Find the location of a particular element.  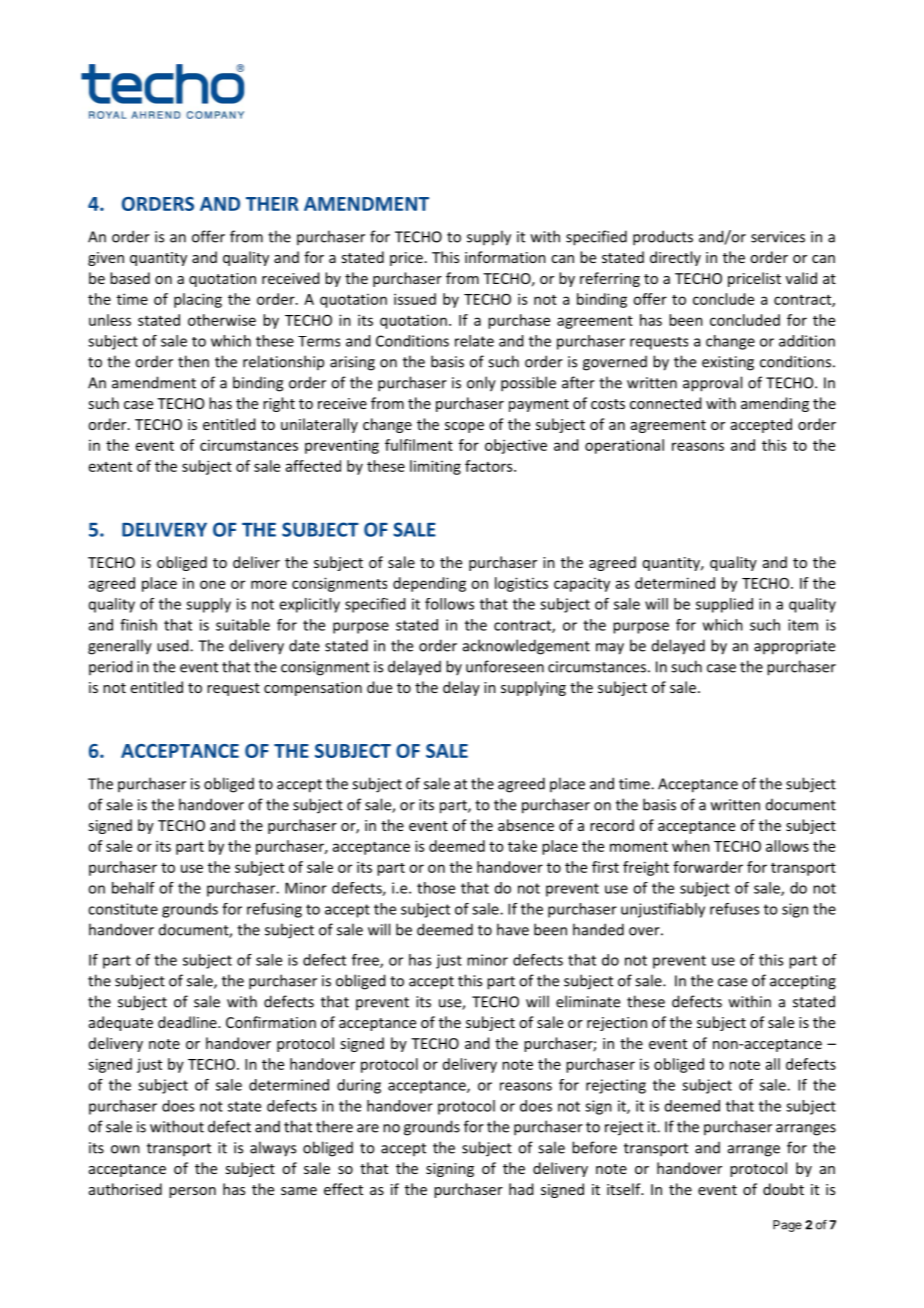

information is located at coordinates (505, 257).
